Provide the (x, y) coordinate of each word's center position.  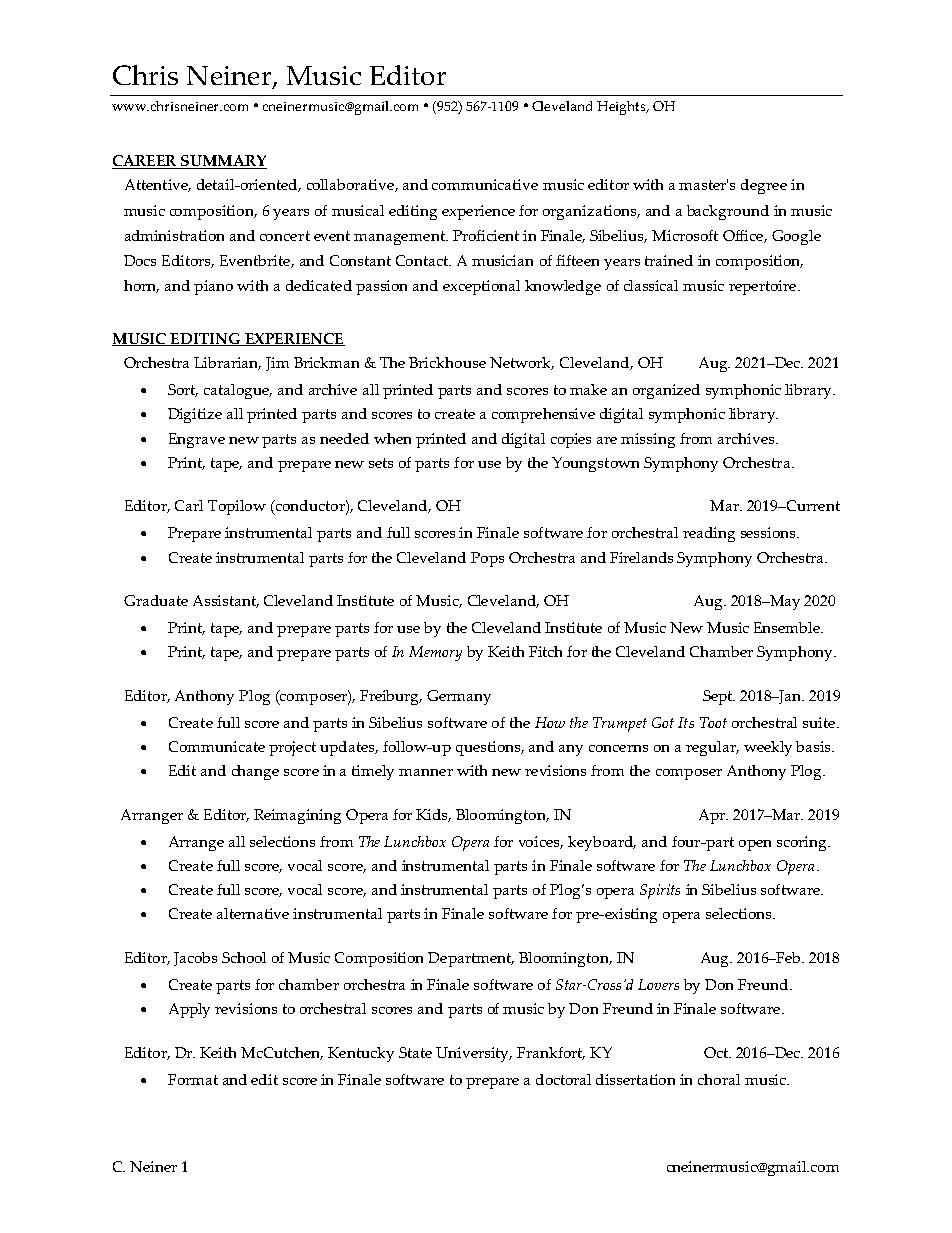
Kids (433, 815)
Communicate (217, 746)
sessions (769, 532)
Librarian (227, 363)
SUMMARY (223, 162)
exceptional (481, 287)
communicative (485, 184)
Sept (719, 697)
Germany (459, 697)
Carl (189, 505)
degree (764, 186)
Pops (487, 559)
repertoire (764, 287)
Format (193, 1079)
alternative (253, 913)
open (755, 845)
